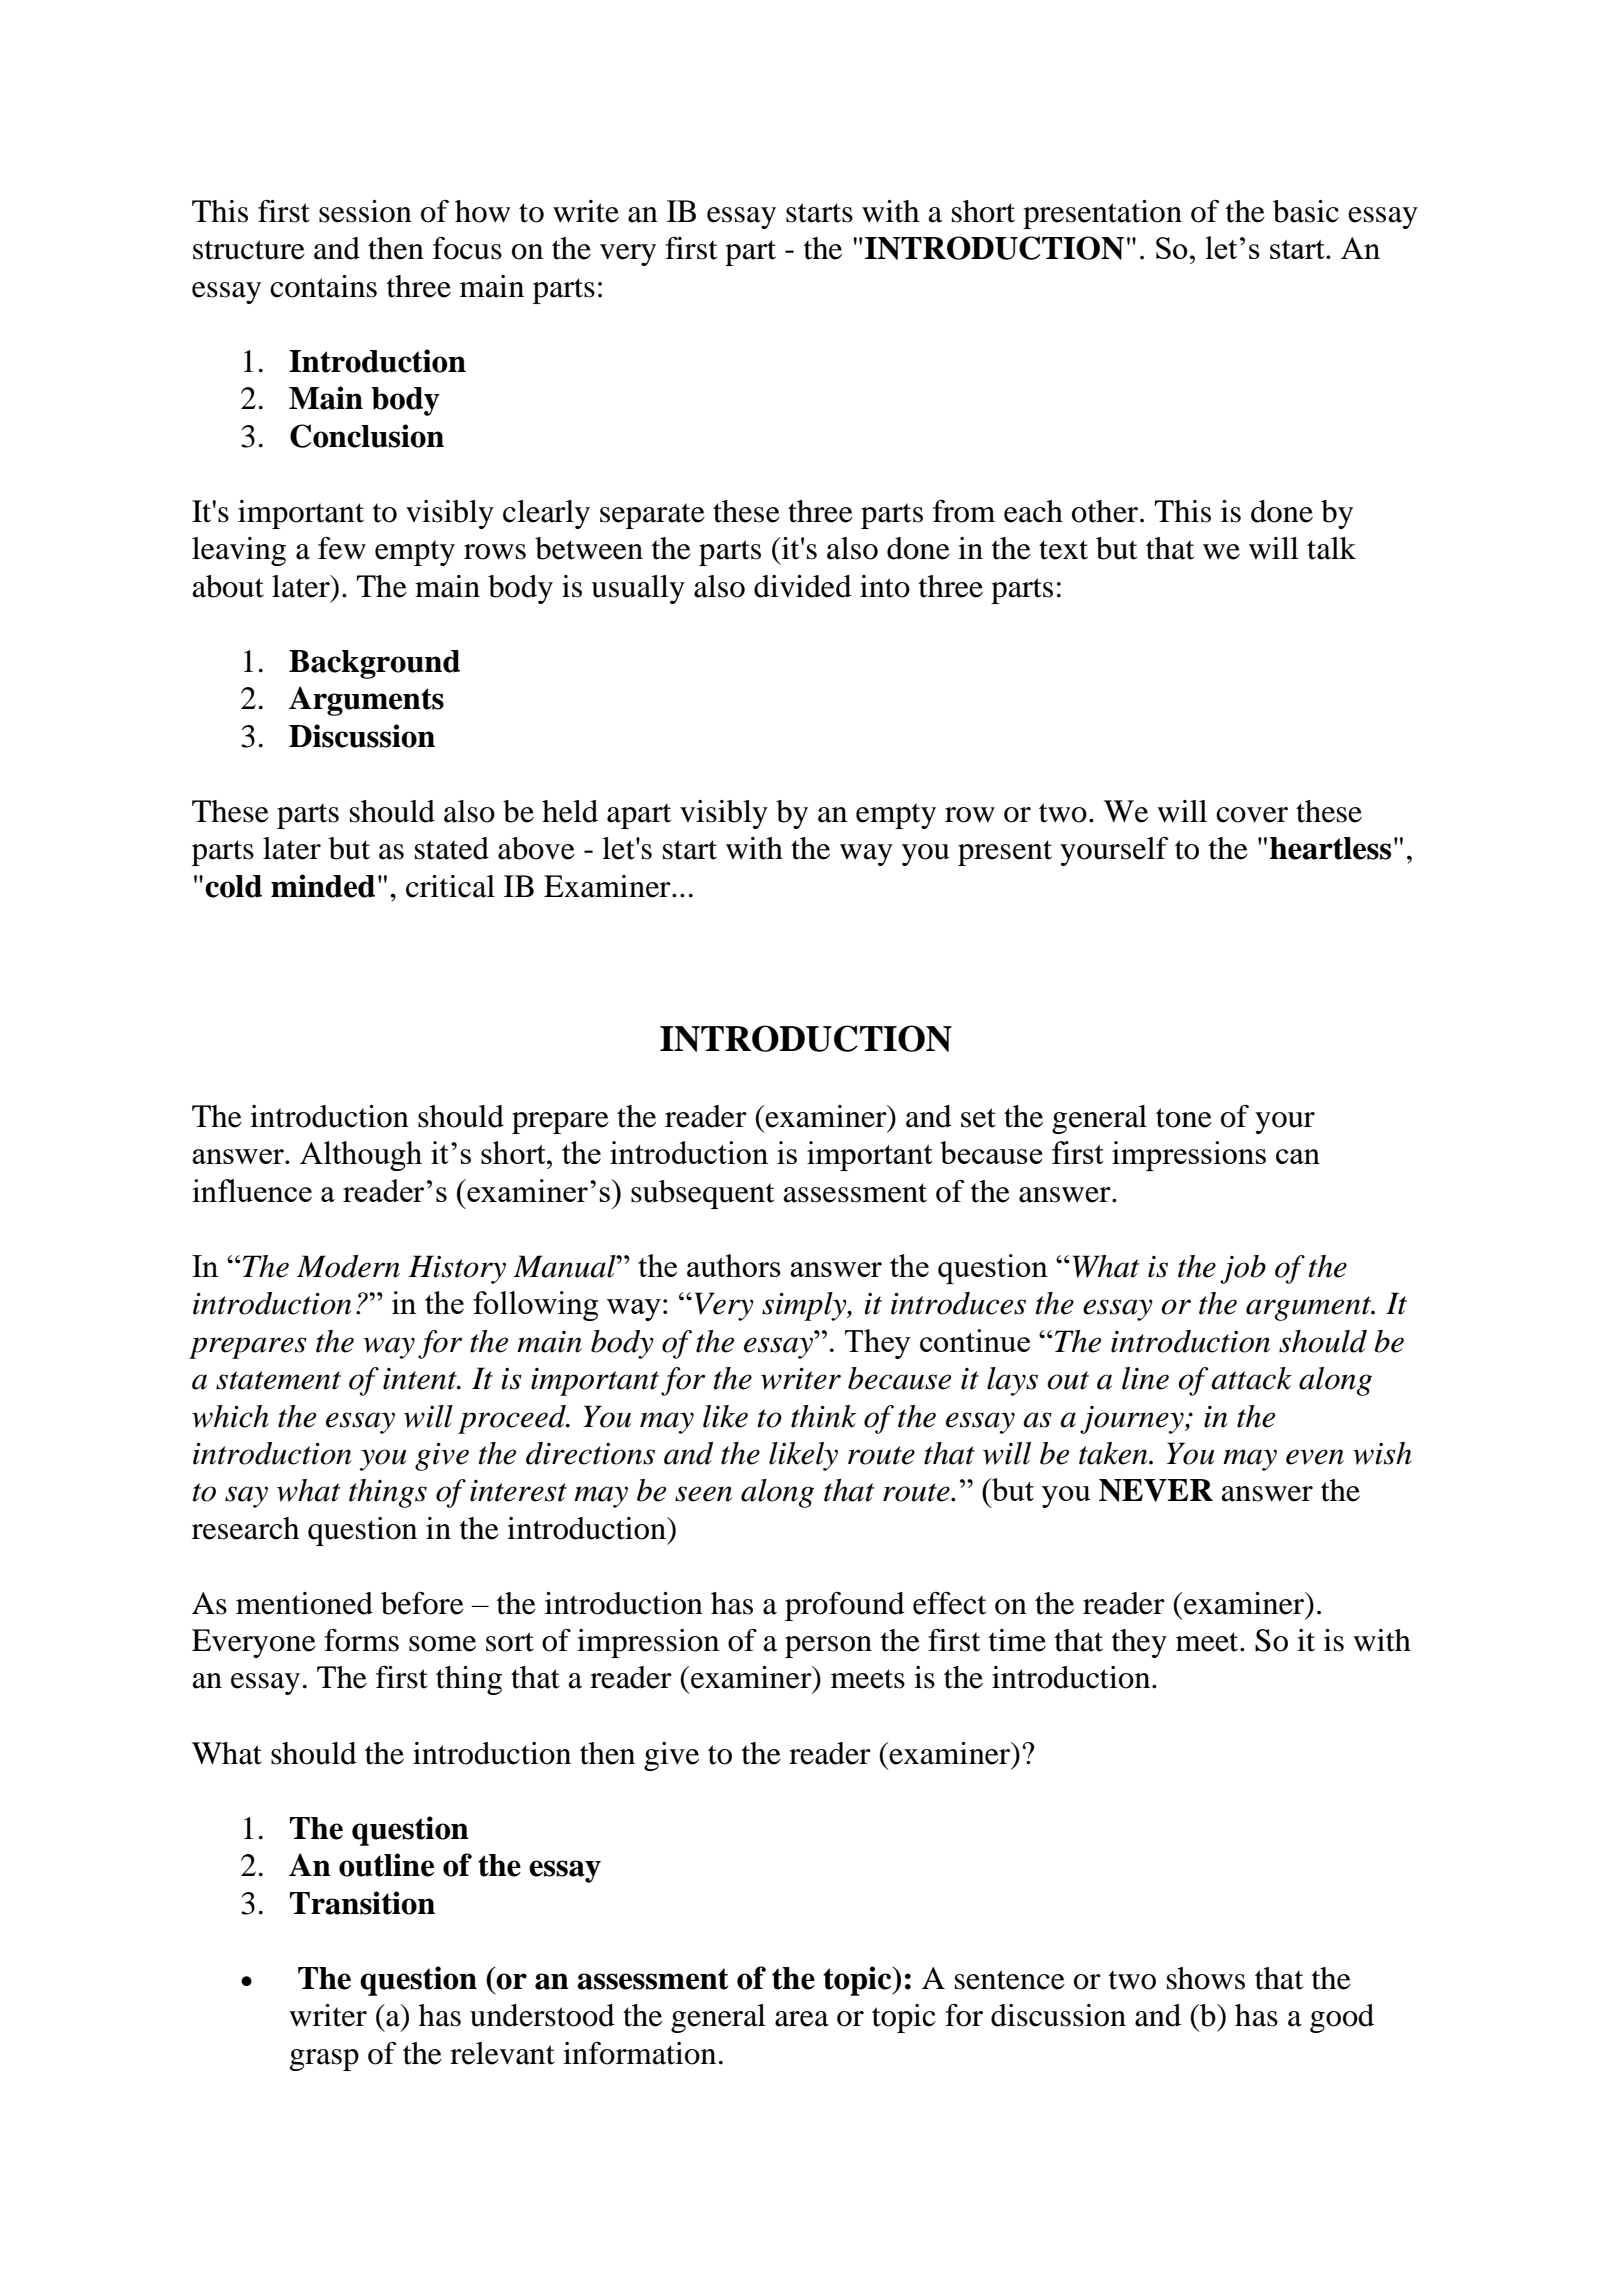 This image has height=2279, width=1612. Describe the element at coordinates (467, 248) in the image. I see `focus` at that location.
